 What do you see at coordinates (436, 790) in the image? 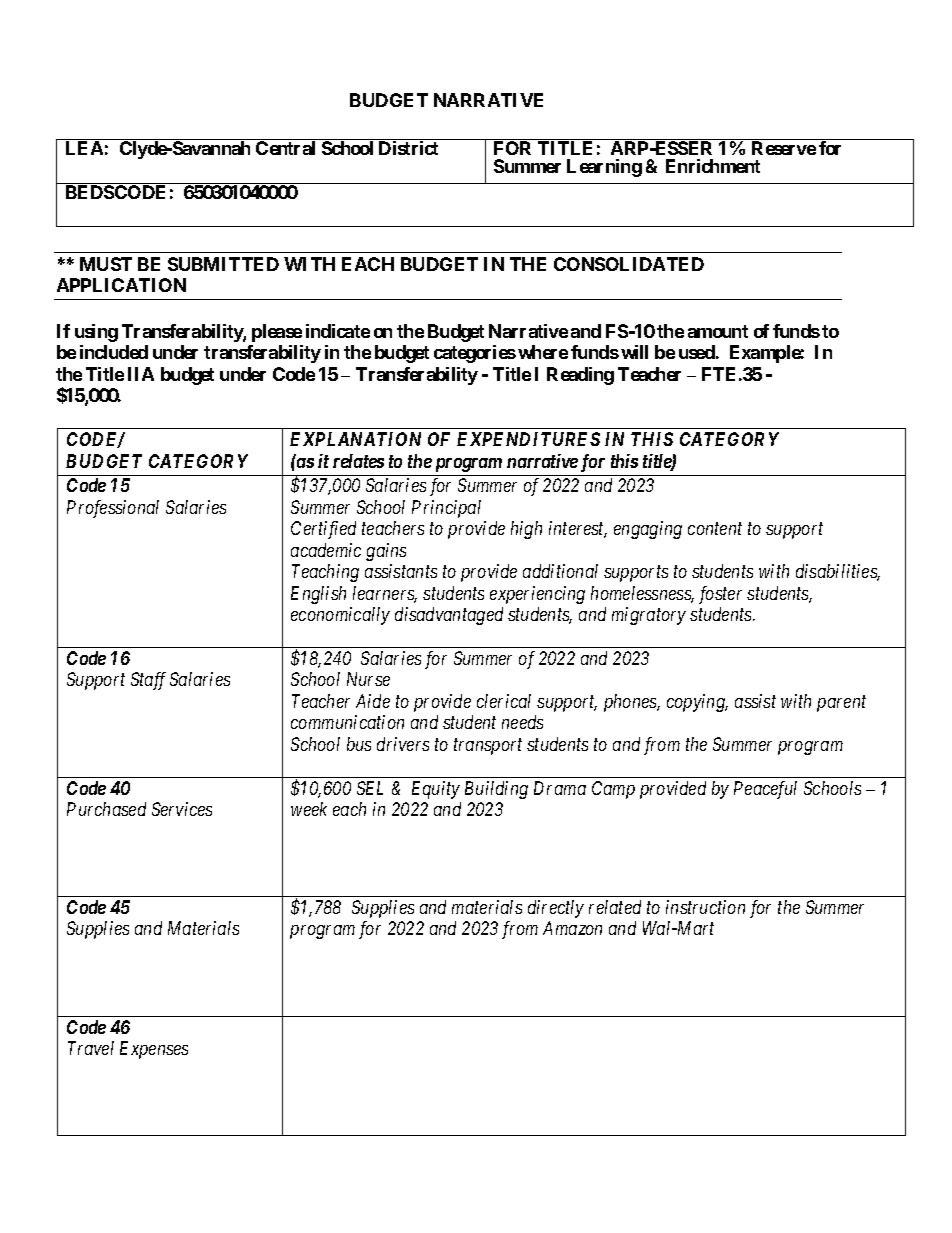
I see `Equity` at bounding box center [436, 790].
